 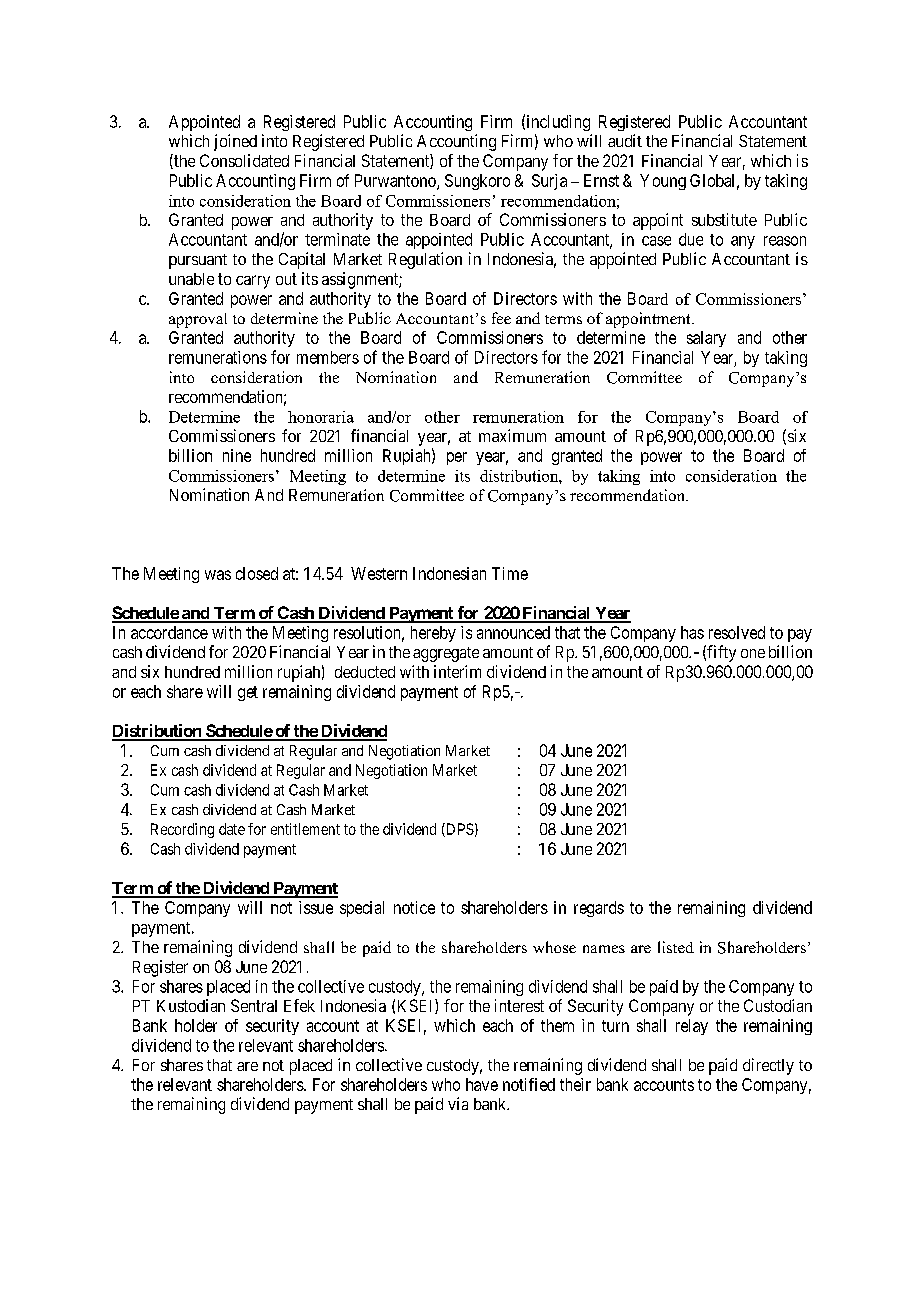 What do you see at coordinates (414, 907) in the screenshot?
I see `notice` at bounding box center [414, 907].
